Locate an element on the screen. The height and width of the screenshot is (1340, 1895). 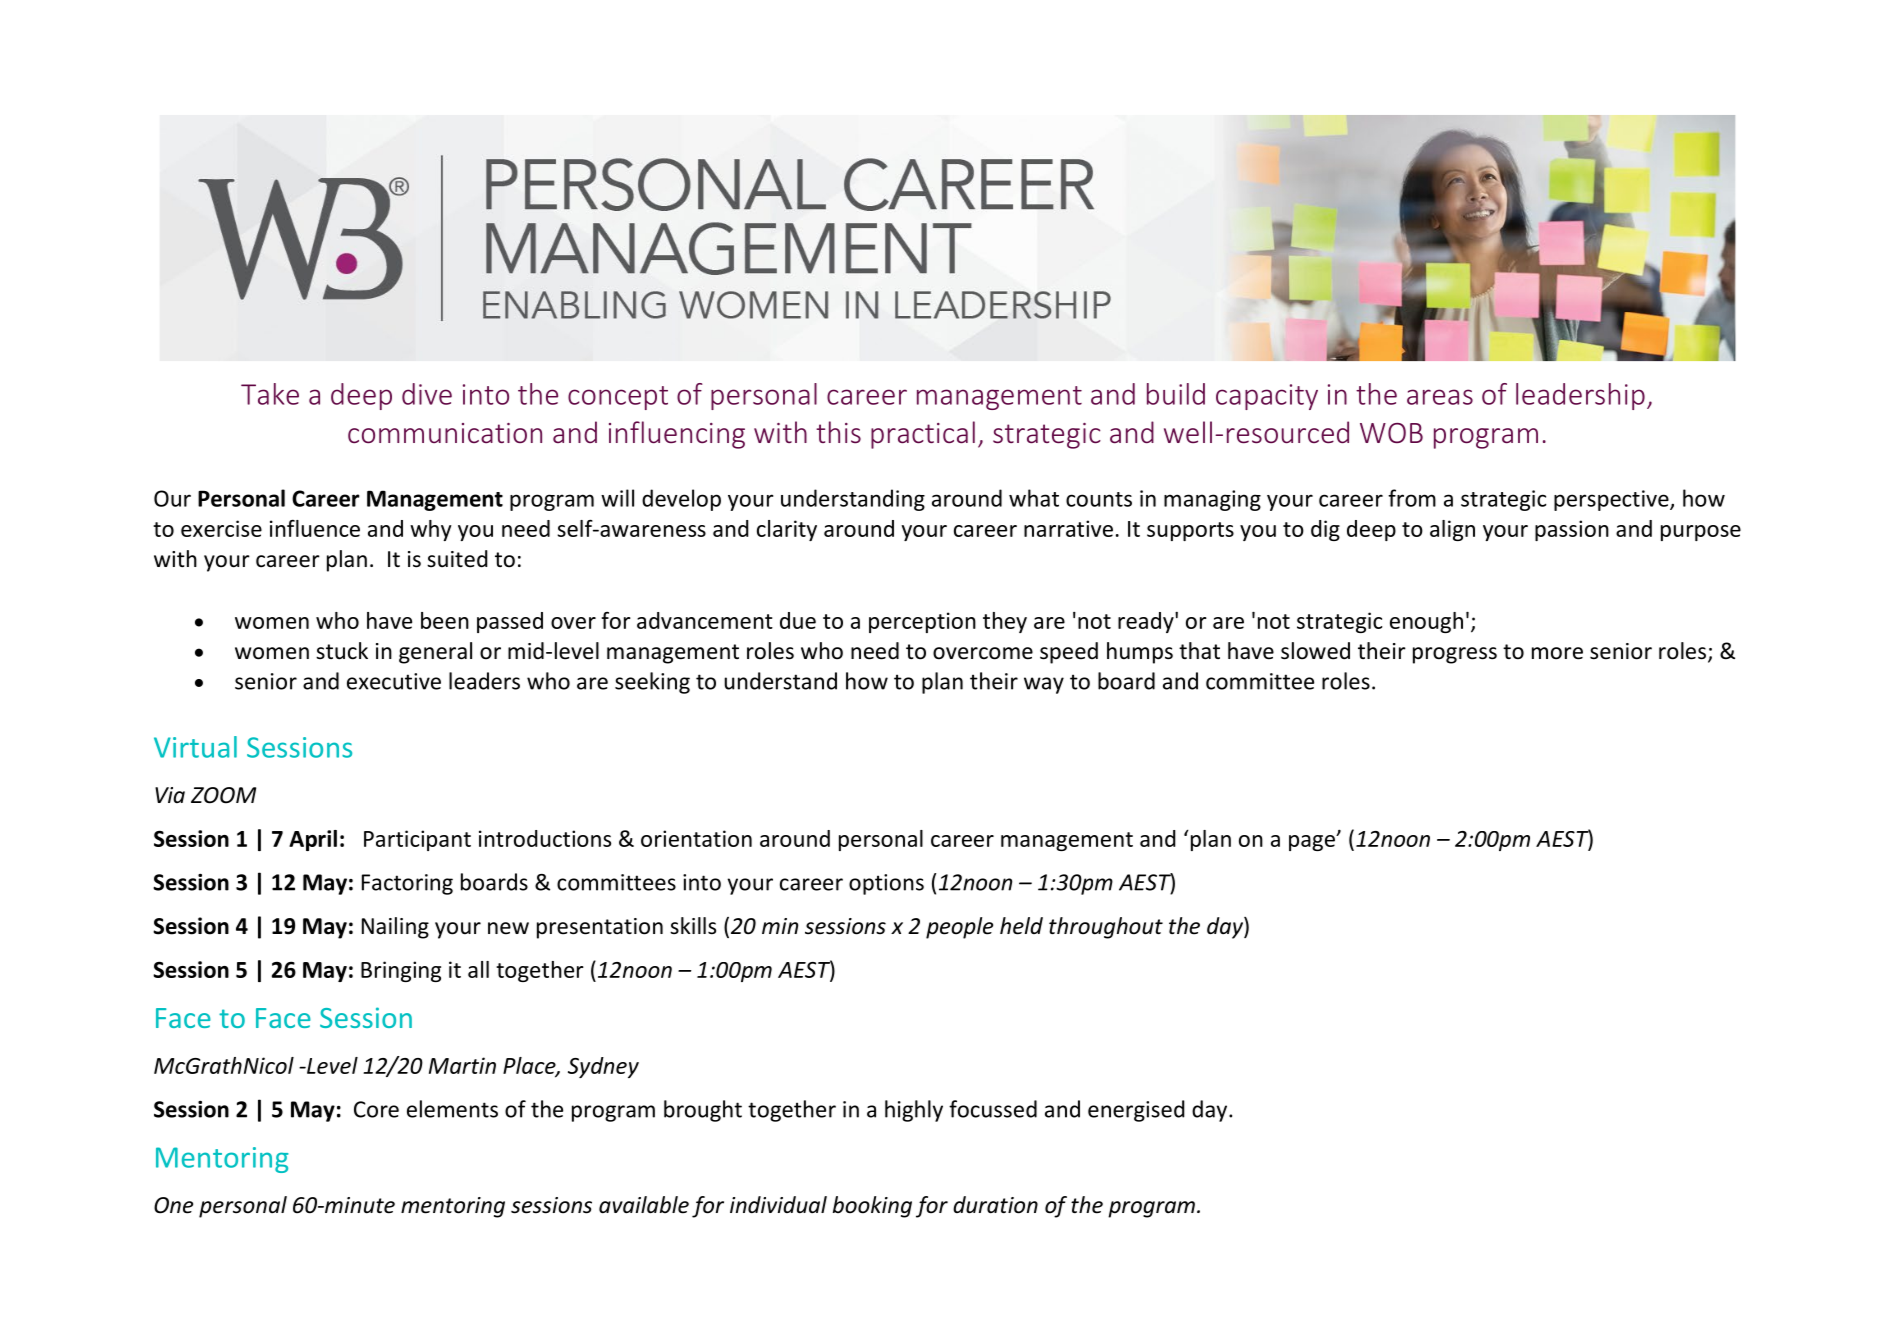
One is located at coordinates (173, 1205).
